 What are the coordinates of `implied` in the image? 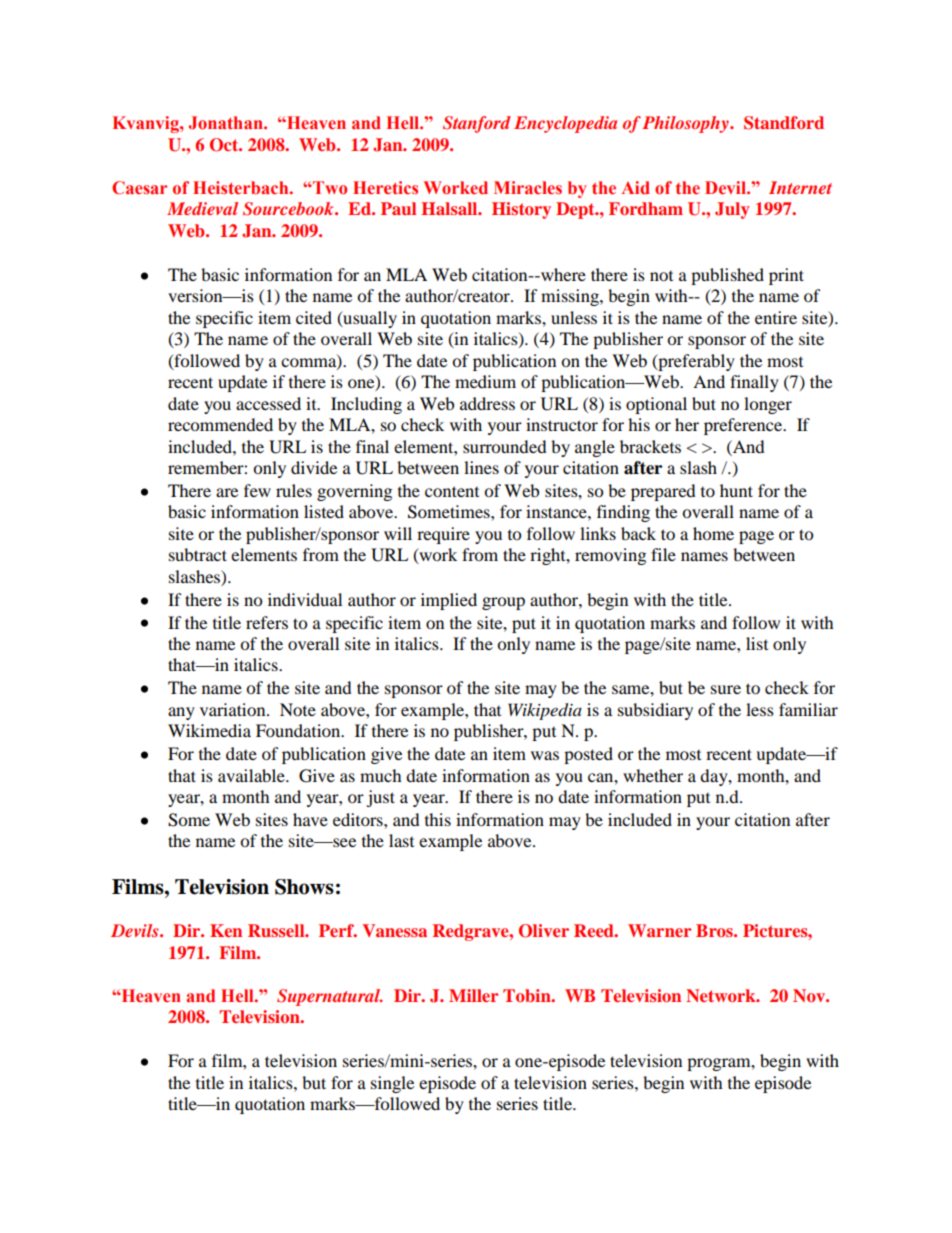 It's located at (449, 601).
